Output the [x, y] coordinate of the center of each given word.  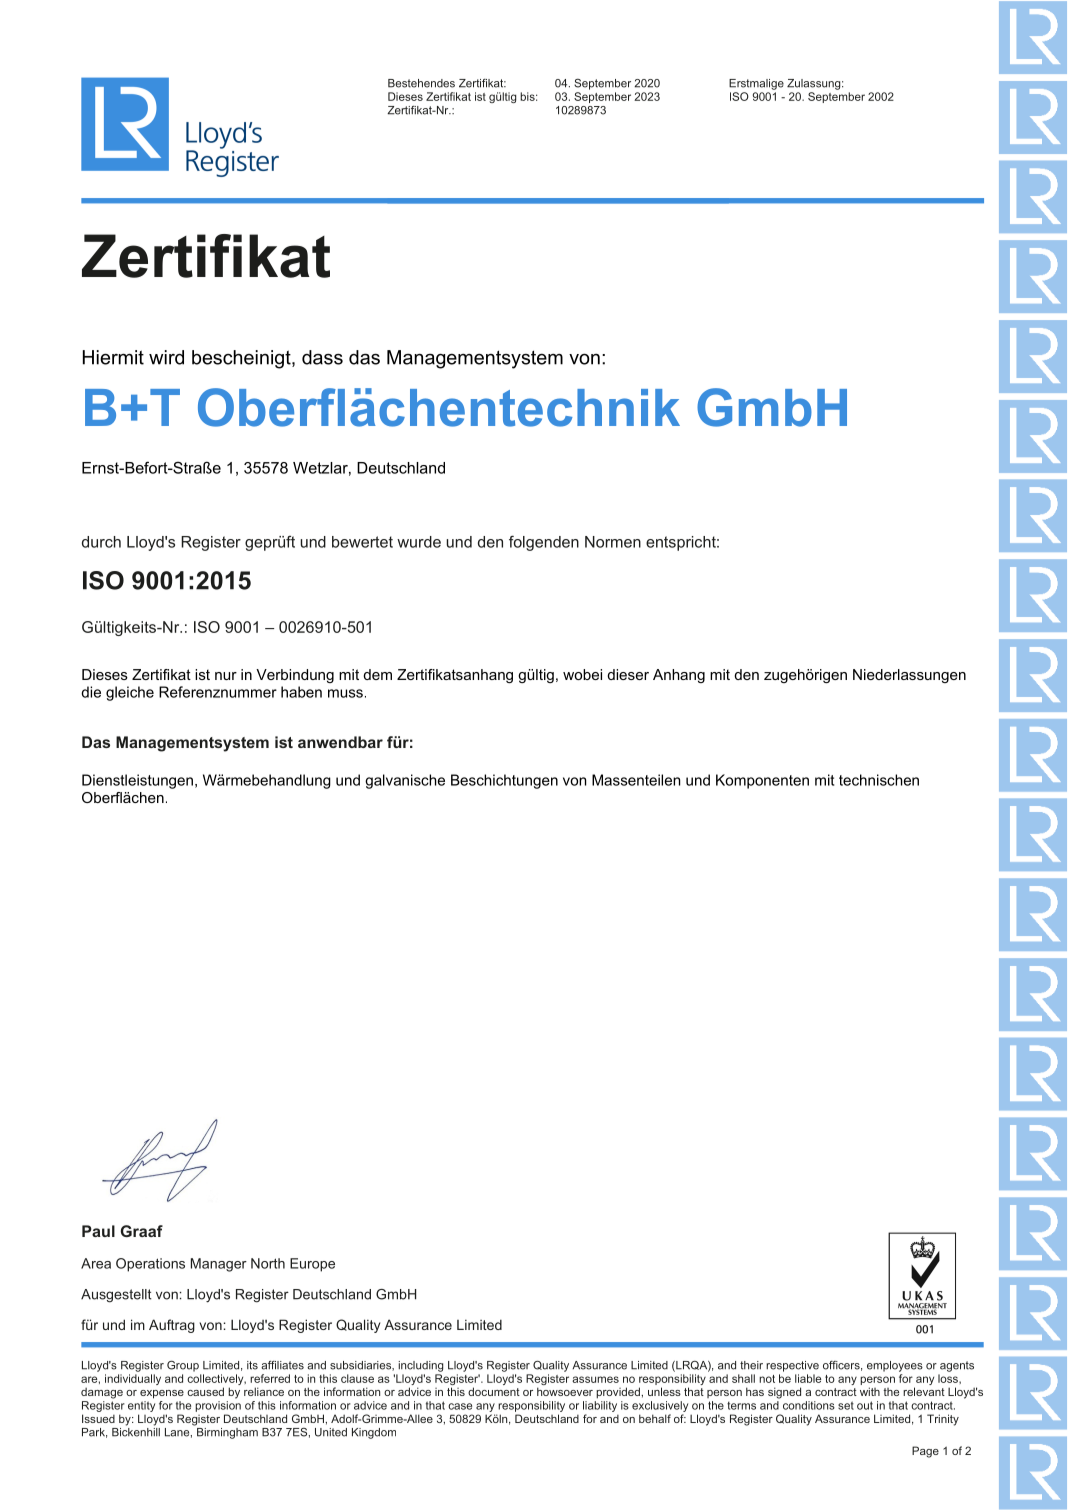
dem [377, 674]
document [494, 1391]
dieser [628, 674]
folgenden [544, 543]
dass [322, 357]
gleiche [130, 693]
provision [218, 1406]
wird [166, 357]
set [846, 1405]
